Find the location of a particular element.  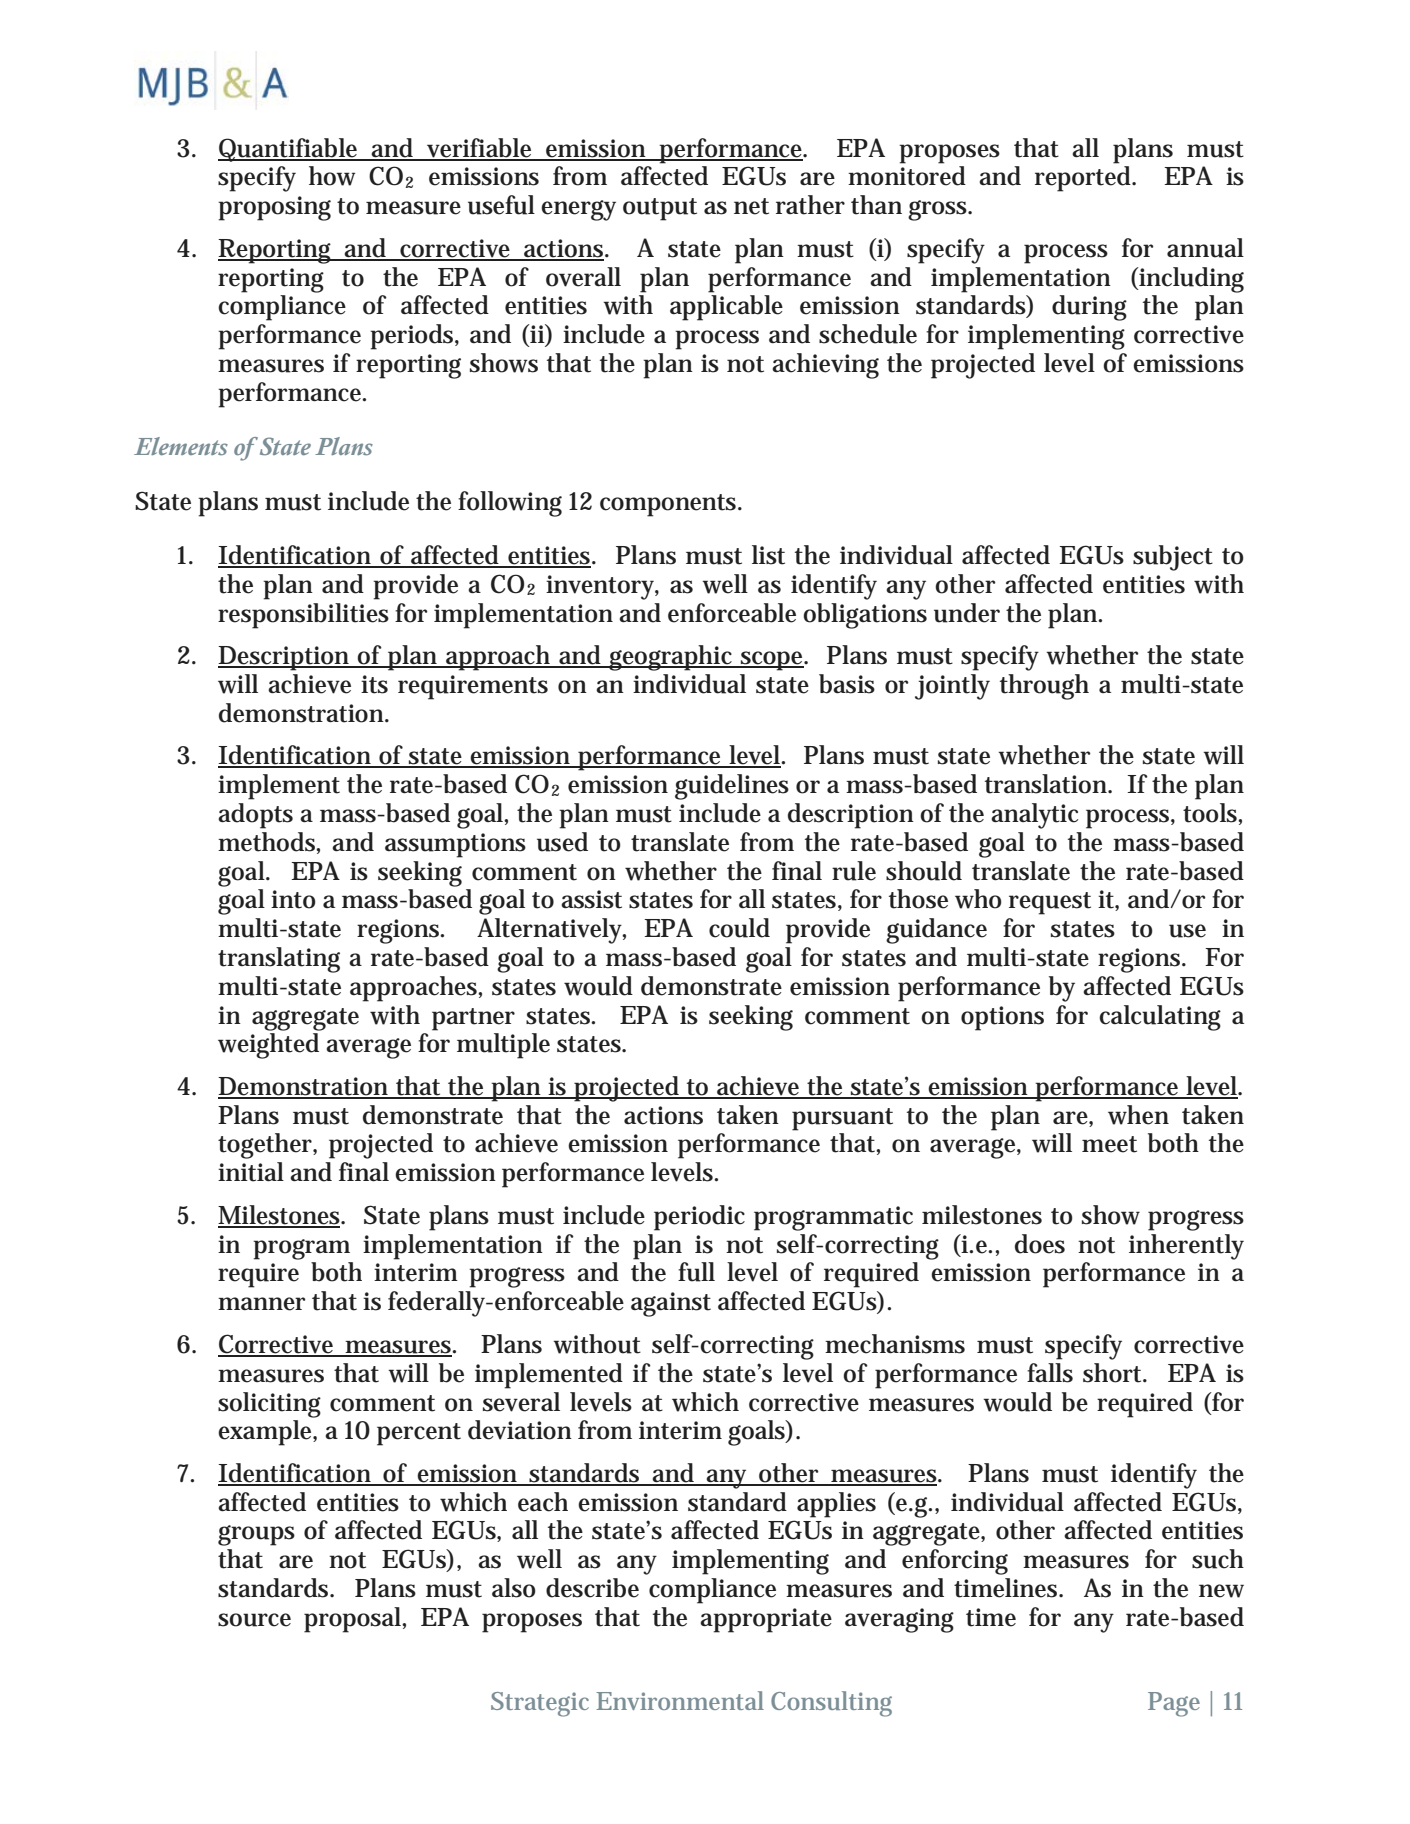

output is located at coordinates (660, 209).
